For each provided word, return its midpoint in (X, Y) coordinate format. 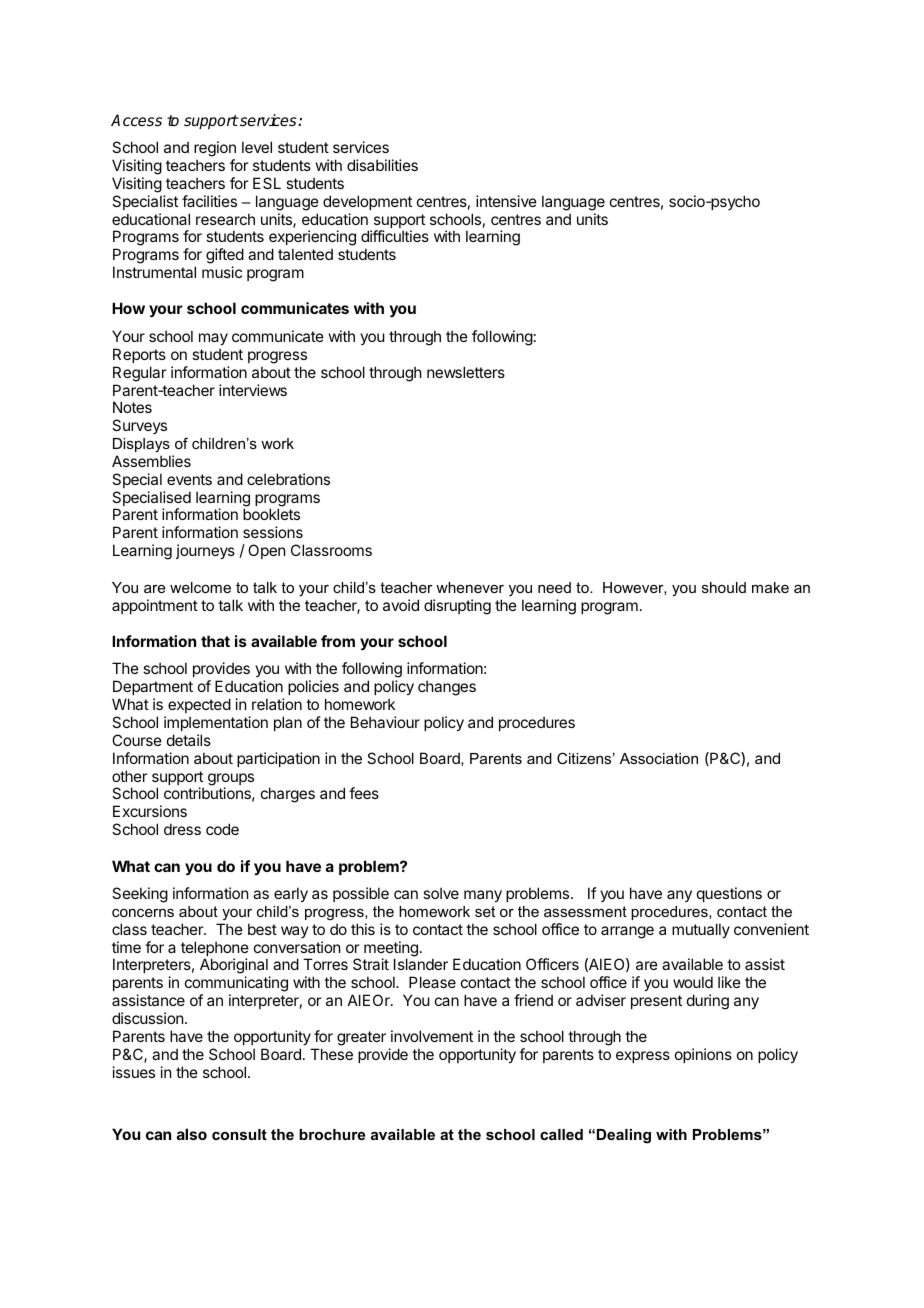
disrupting (457, 607)
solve (441, 893)
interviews (253, 390)
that (215, 641)
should (724, 587)
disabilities (382, 165)
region (215, 150)
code (222, 829)
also (192, 1134)
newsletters (466, 372)
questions (729, 894)
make (770, 587)
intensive (506, 201)
